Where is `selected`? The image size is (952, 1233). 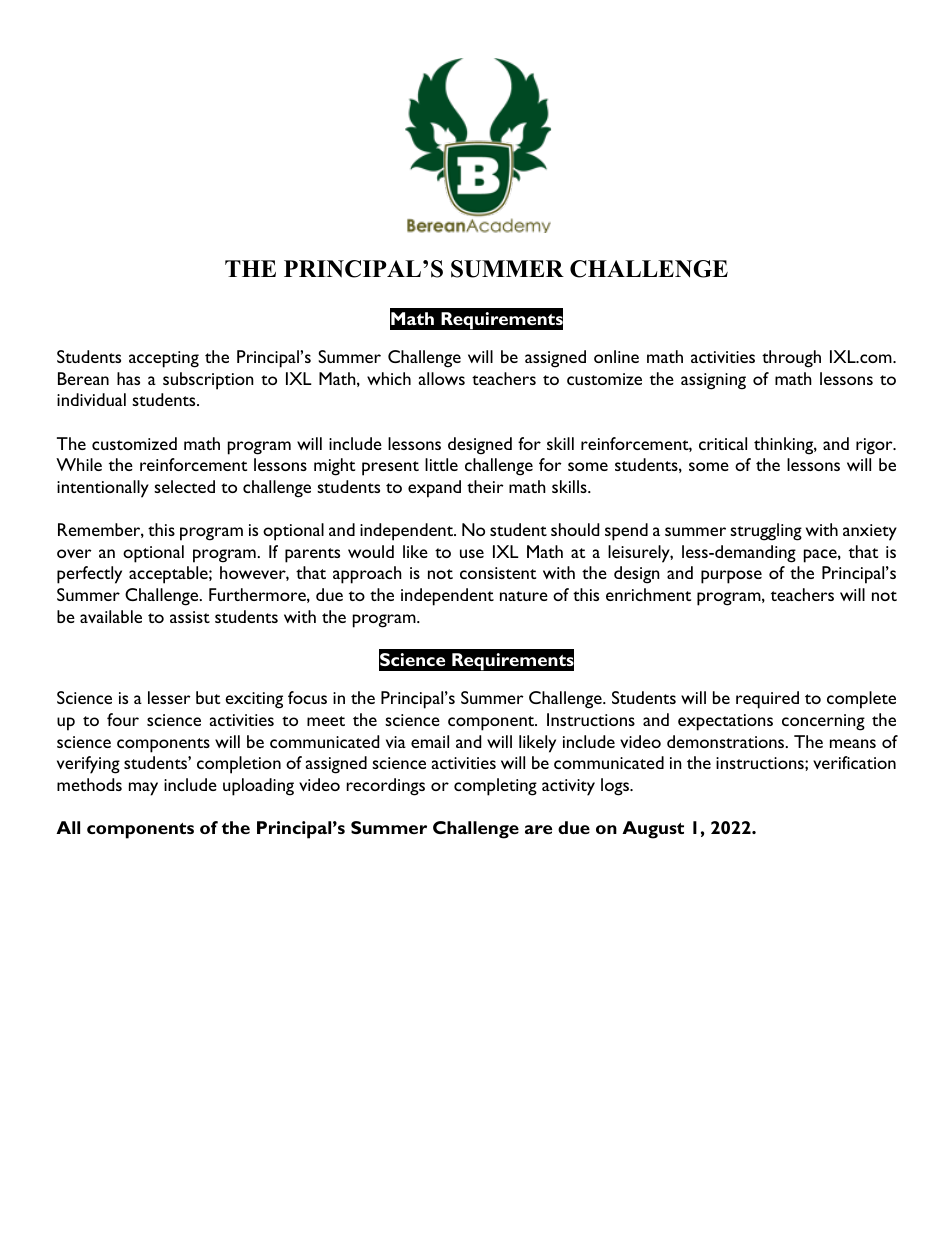
selected is located at coordinates (184, 486).
